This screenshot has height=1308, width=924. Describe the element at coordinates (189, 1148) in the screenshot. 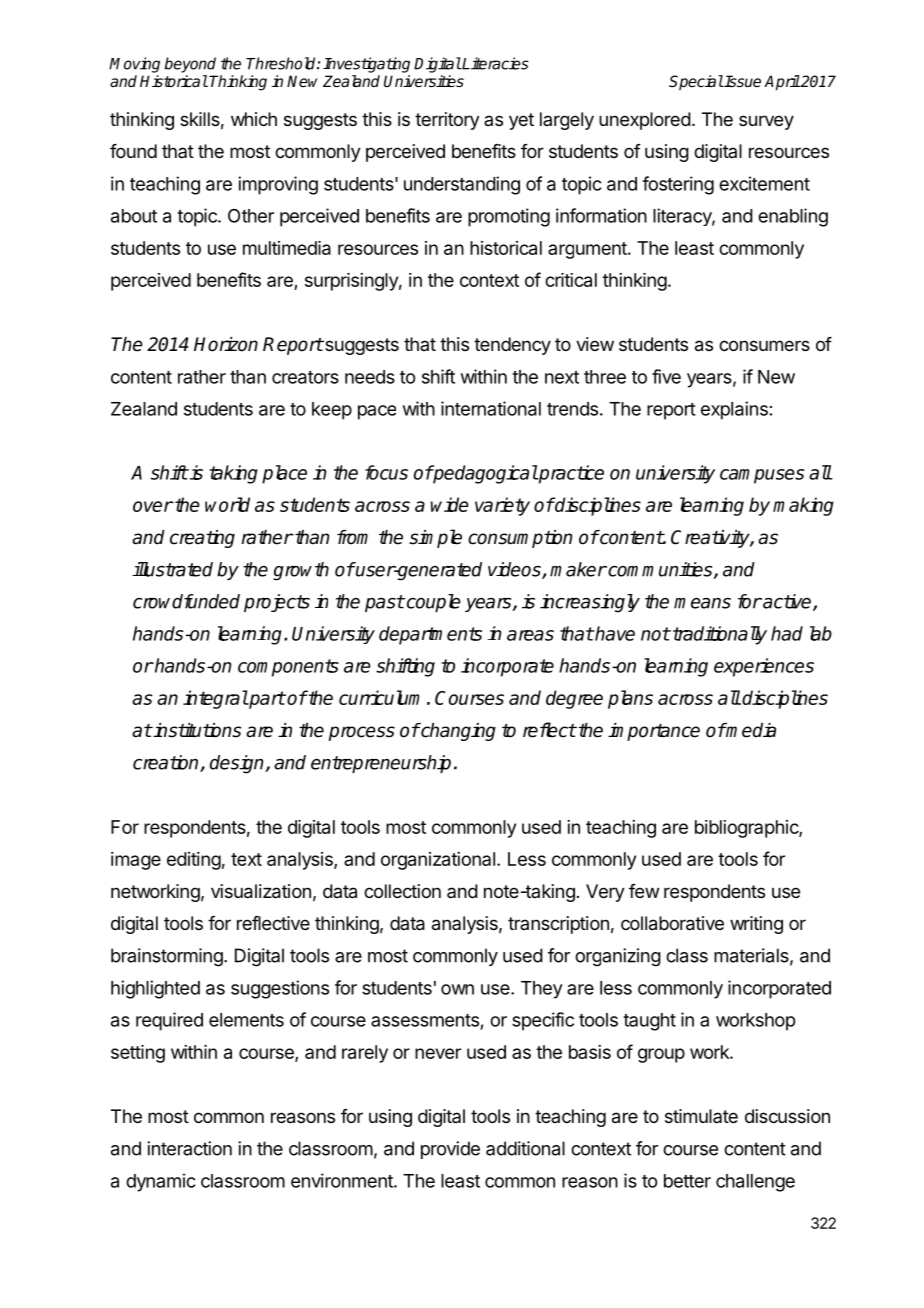

I see `interaction` at that location.
